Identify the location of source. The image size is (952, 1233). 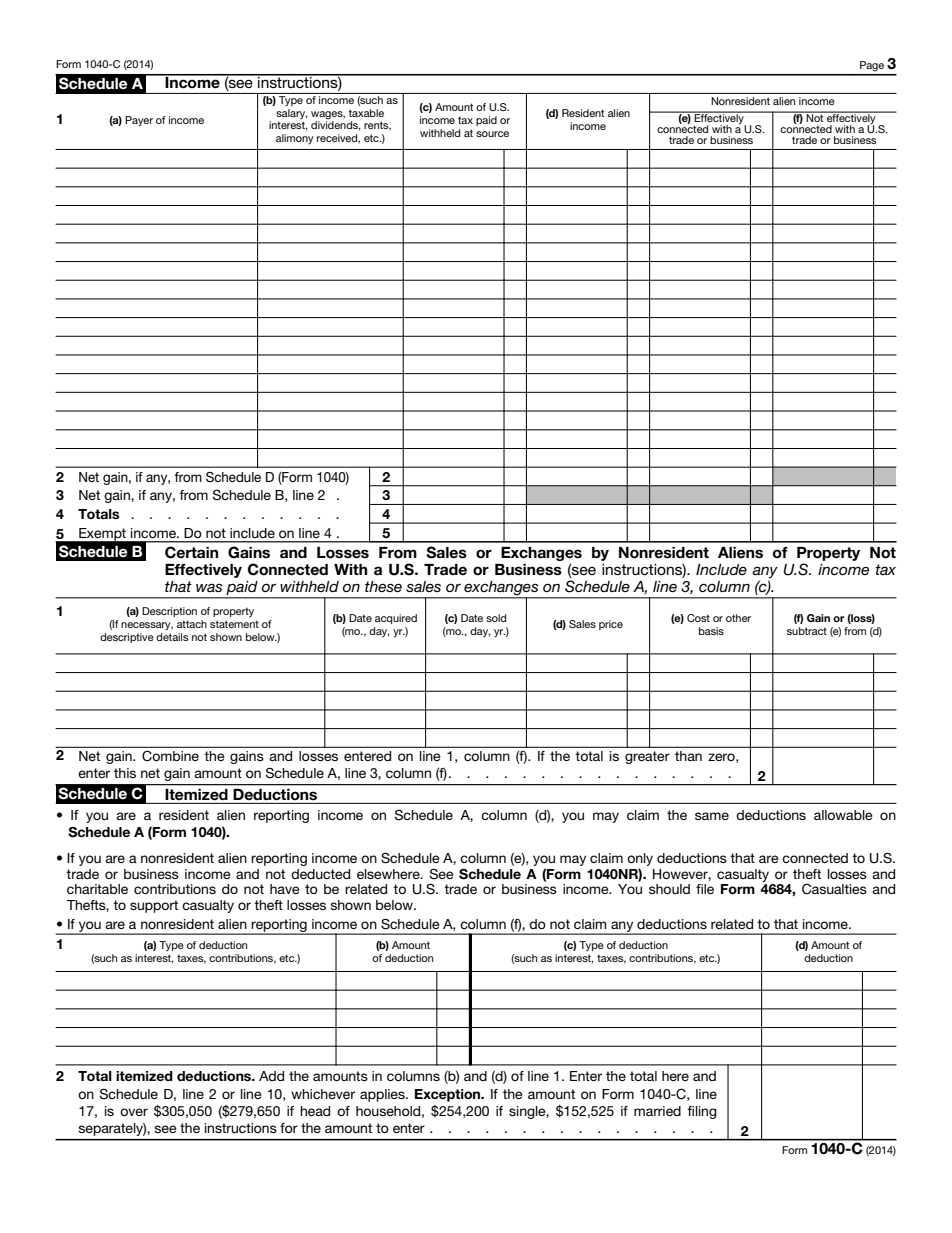
(492, 134).
